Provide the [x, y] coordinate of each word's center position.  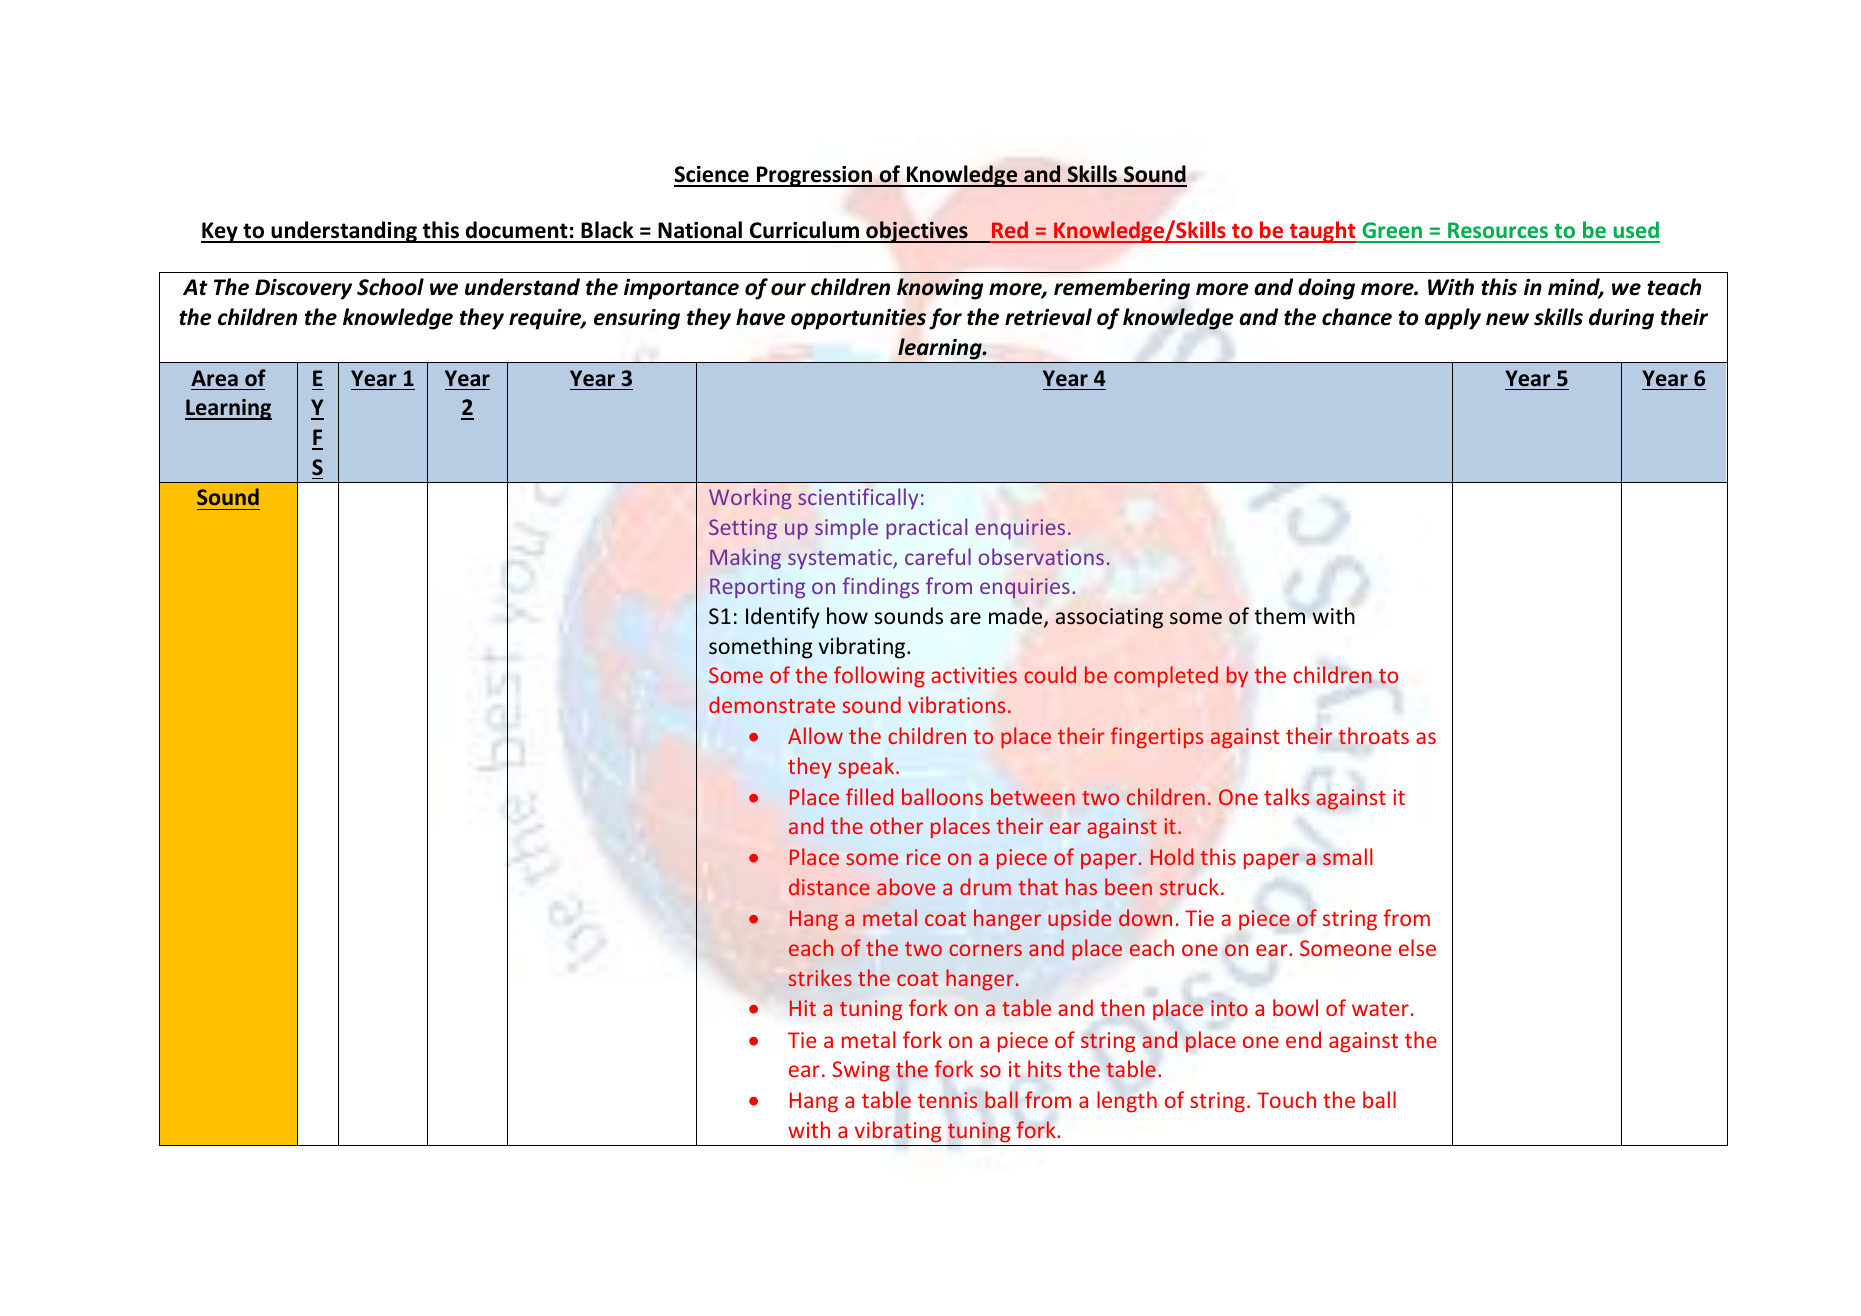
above [906, 886]
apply [1453, 319]
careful [938, 556]
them [1279, 616]
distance [829, 886]
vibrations [957, 704]
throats [1373, 736]
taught [1322, 232]
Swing [861, 1071]
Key [220, 232]
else [1417, 947]
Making [745, 558]
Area [214, 378]
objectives [917, 232]
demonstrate [772, 704]
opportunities [858, 319]
